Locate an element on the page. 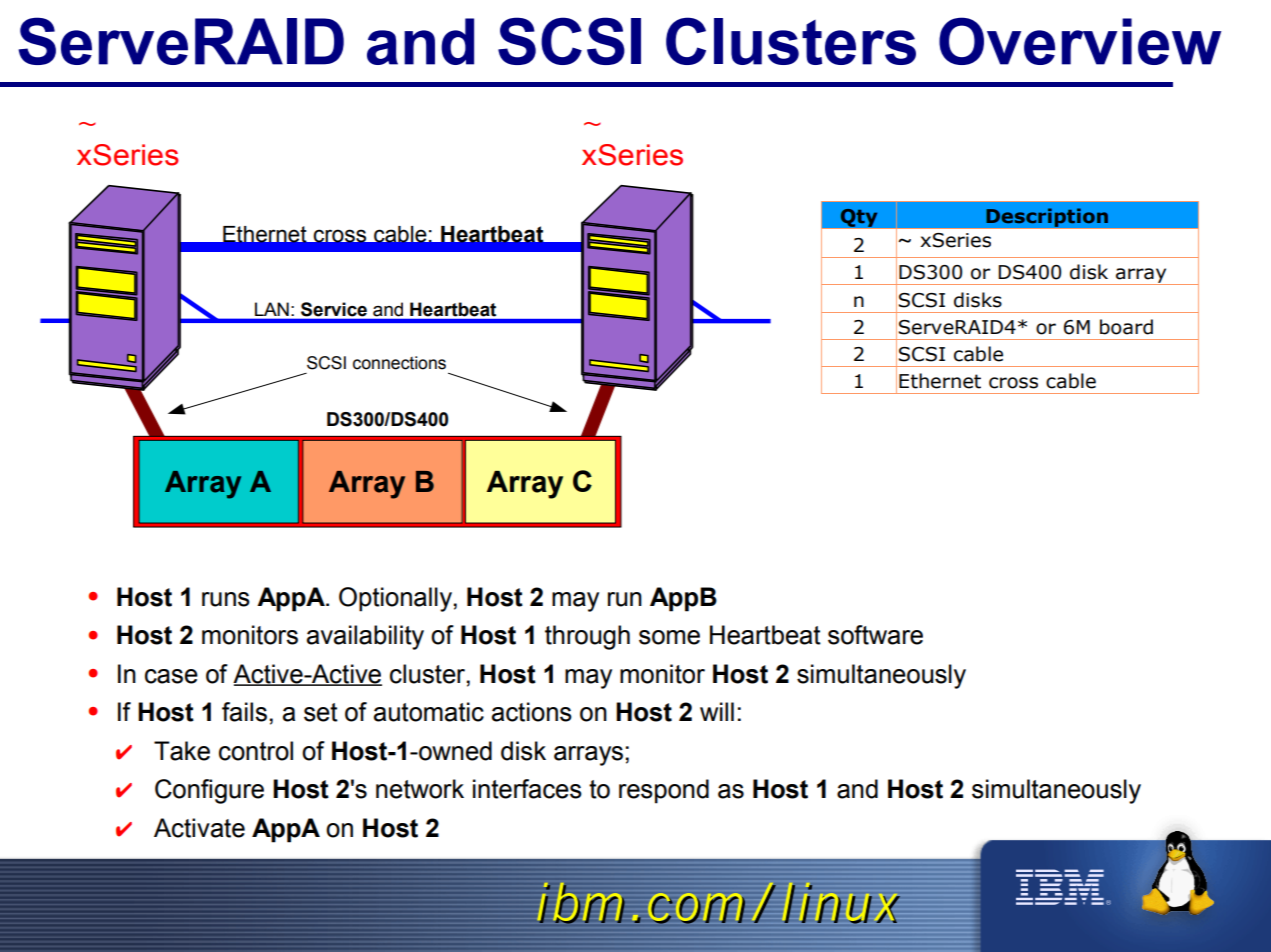 Image resolution: width=1271 pixels, height=952 pixels. Configure is located at coordinates (209, 791).
